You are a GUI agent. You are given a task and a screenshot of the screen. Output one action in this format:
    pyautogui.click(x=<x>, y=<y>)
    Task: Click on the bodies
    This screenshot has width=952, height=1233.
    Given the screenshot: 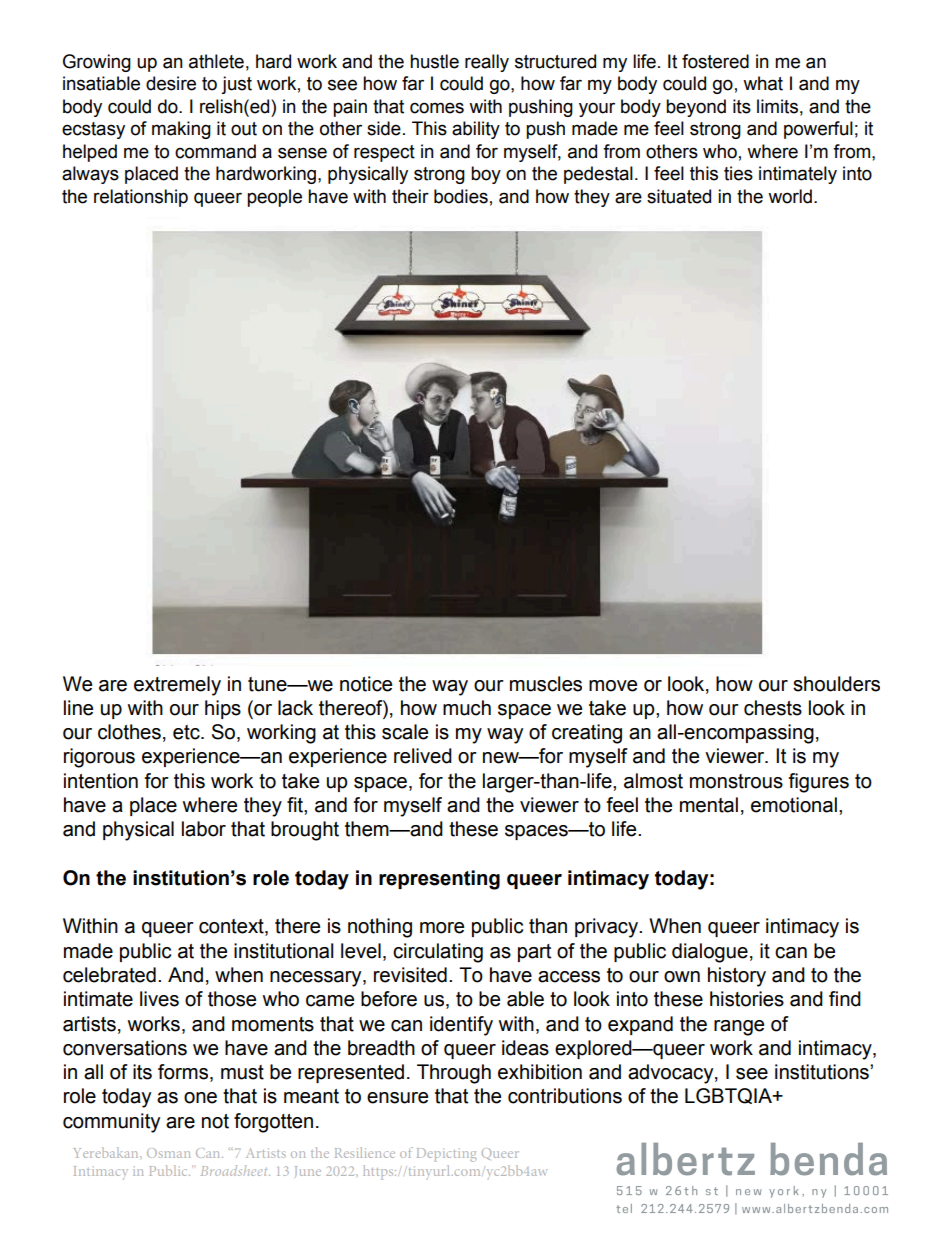 What is the action you would take?
    pyautogui.click(x=461, y=196)
